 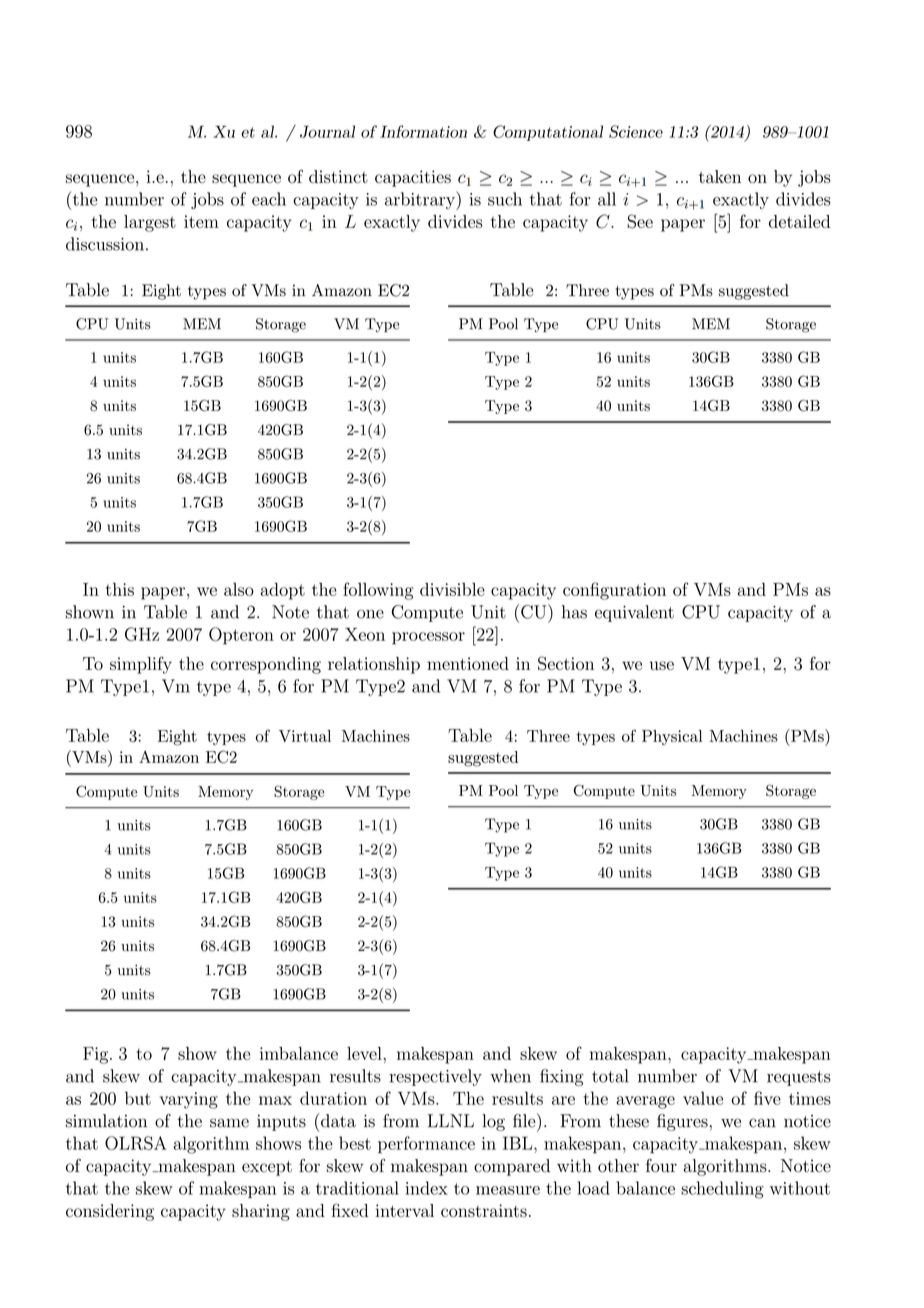 What do you see at coordinates (799, 1078) in the image?
I see `requests` at bounding box center [799, 1078].
